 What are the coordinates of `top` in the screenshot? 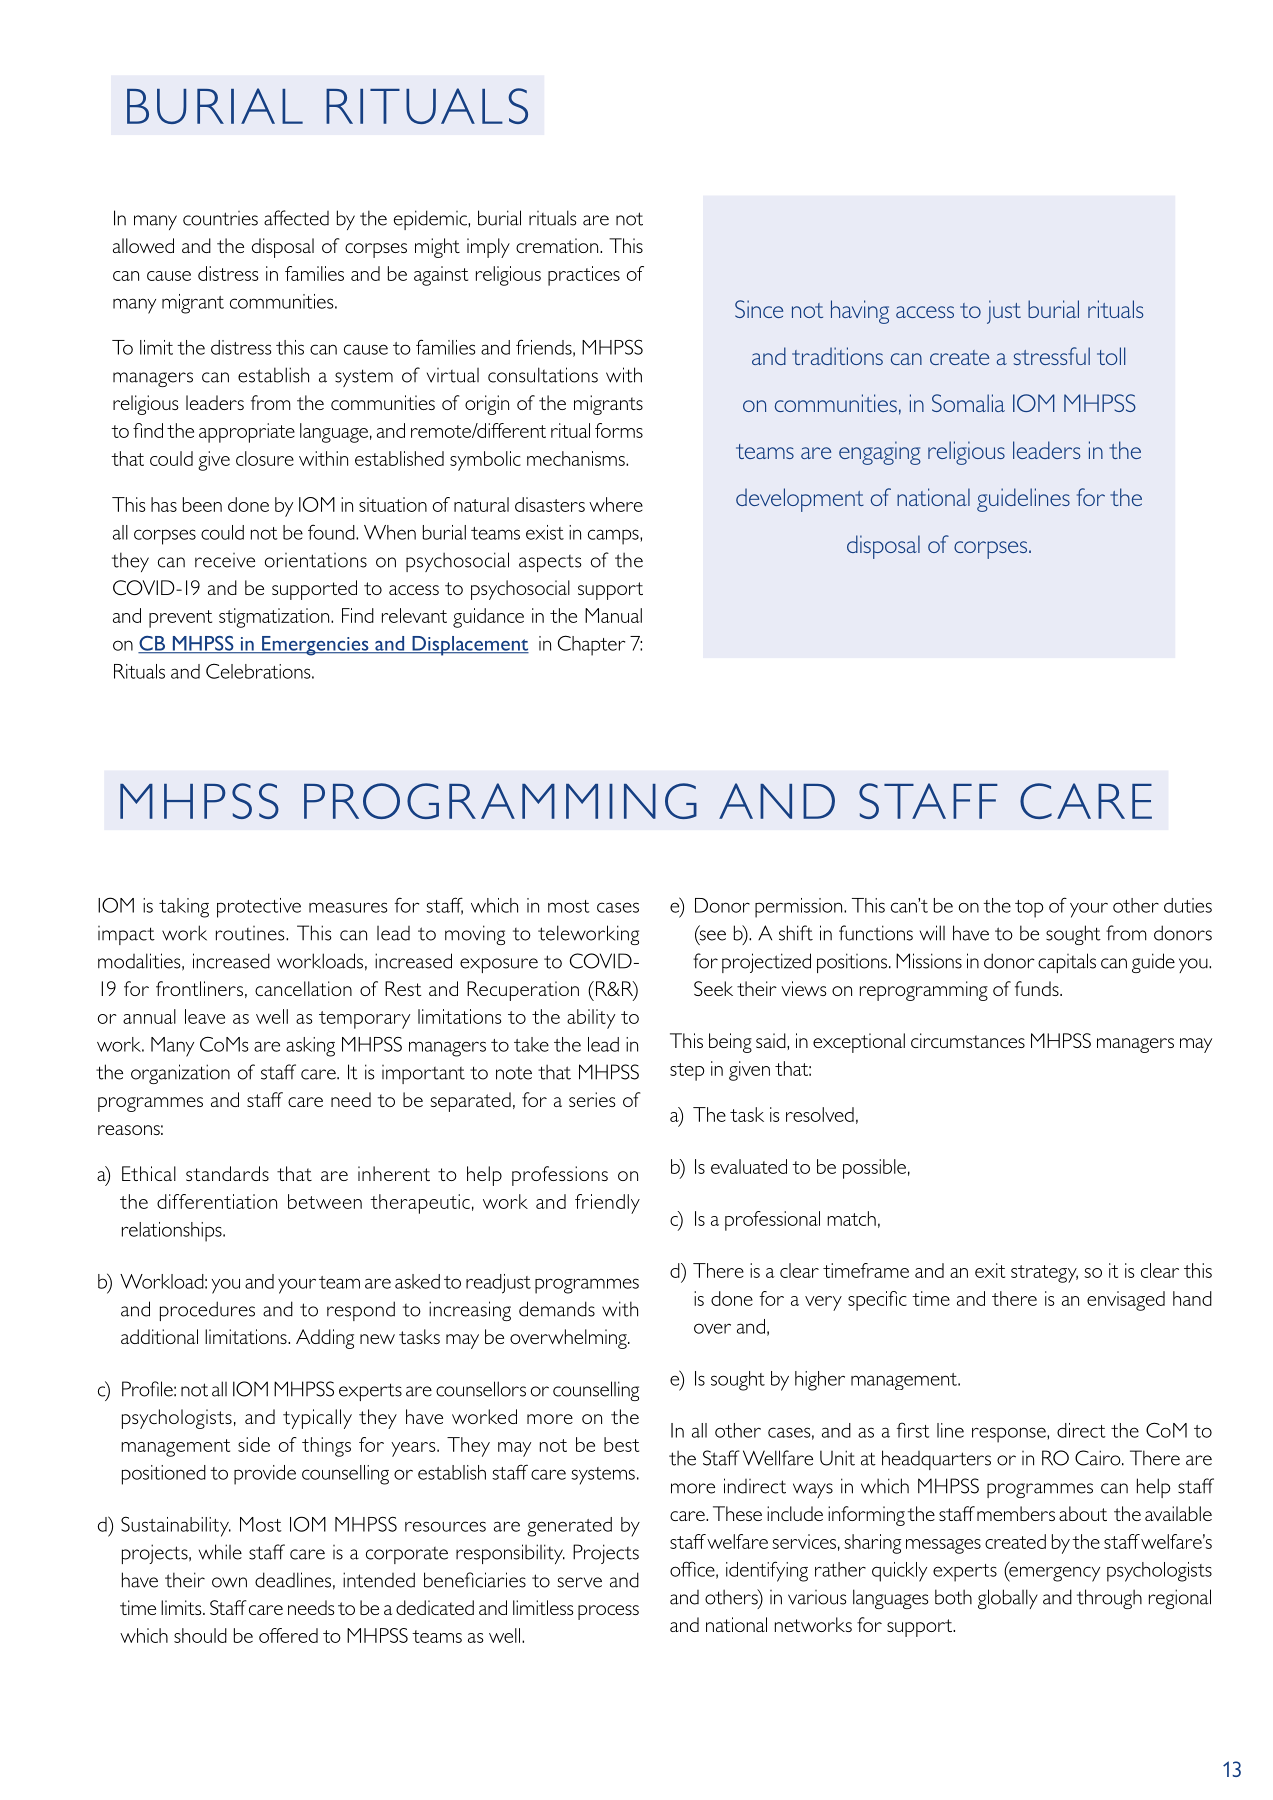 It's located at (1029, 909).
